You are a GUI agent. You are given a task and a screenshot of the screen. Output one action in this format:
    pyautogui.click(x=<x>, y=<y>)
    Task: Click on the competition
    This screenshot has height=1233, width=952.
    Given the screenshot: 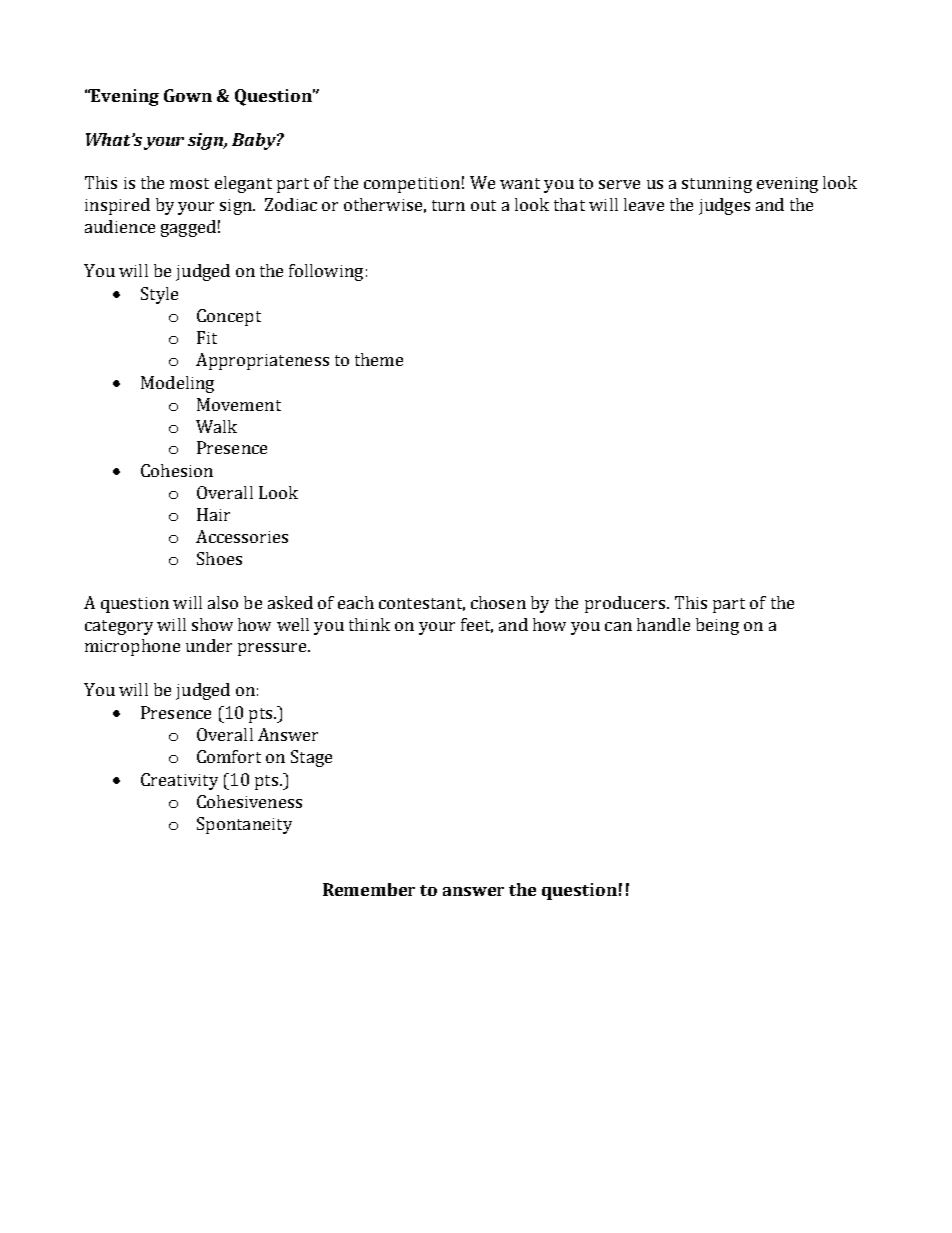 What is the action you would take?
    pyautogui.click(x=412, y=185)
